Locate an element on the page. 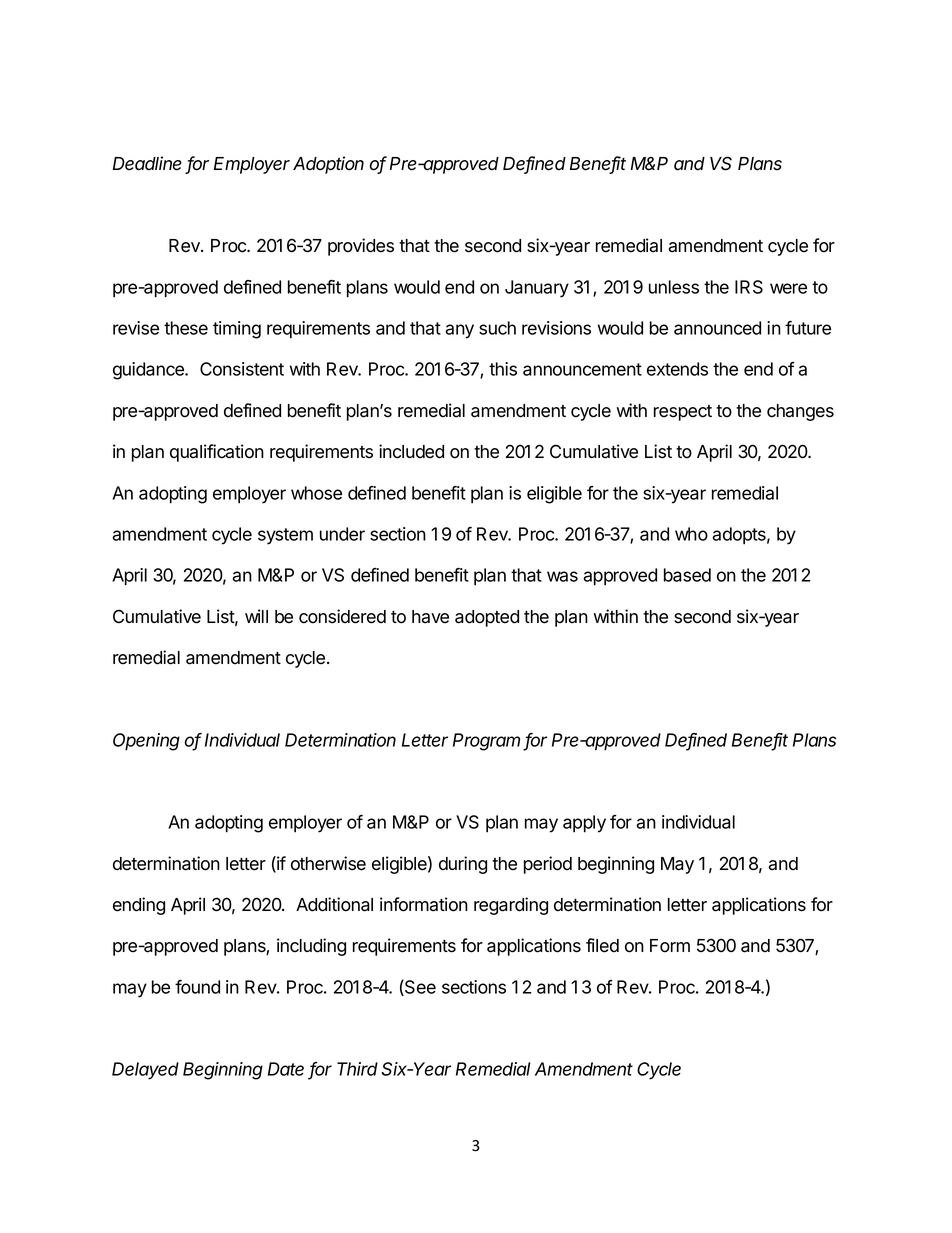  based is located at coordinates (687, 575).
